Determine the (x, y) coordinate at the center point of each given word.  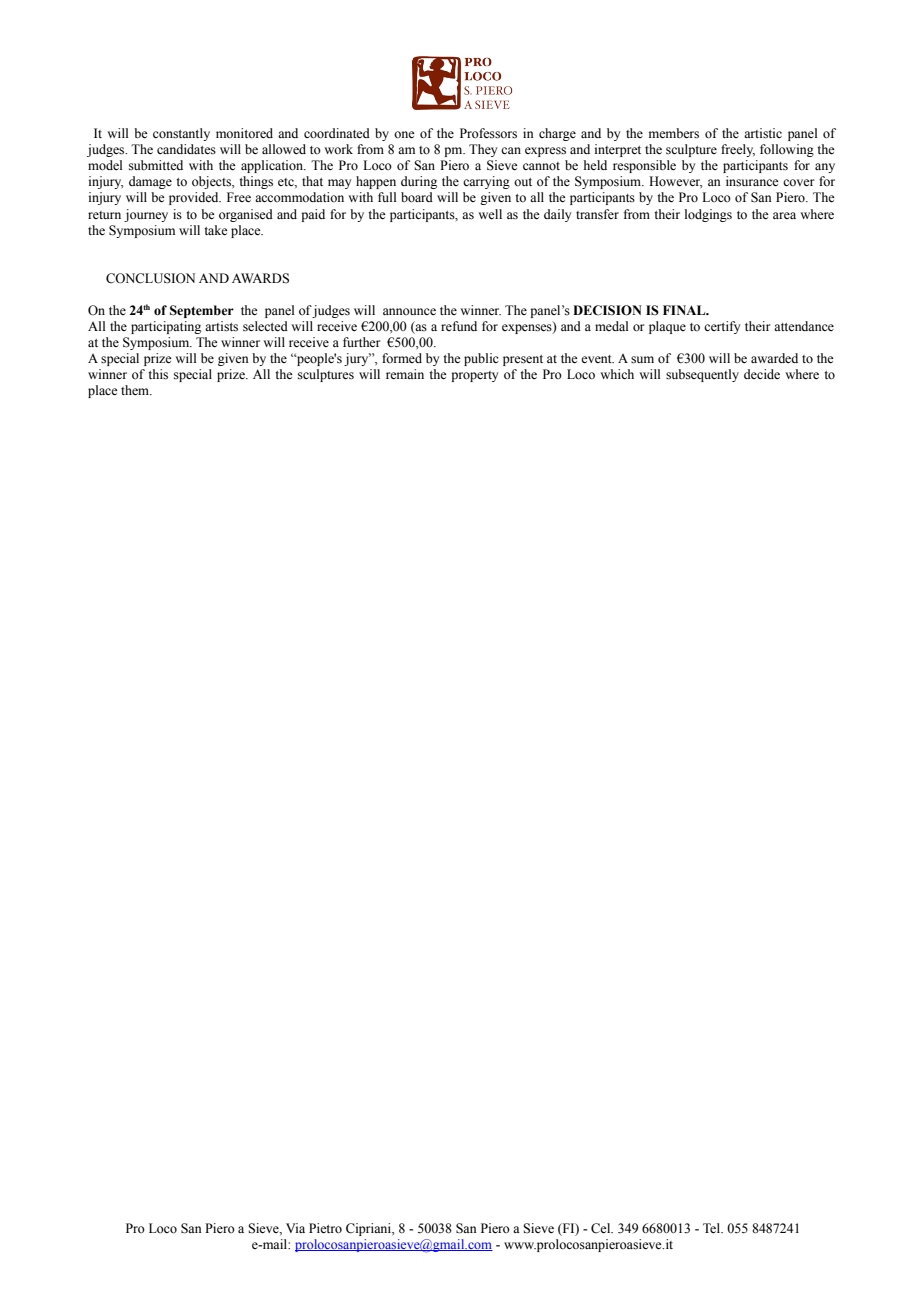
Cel (602, 1228)
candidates (186, 149)
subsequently (702, 375)
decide (762, 374)
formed (402, 358)
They (483, 150)
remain (405, 374)
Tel (713, 1228)
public (481, 359)
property (474, 376)
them (136, 390)
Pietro (325, 1228)
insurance (752, 181)
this (158, 374)
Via (295, 1228)
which (617, 374)
